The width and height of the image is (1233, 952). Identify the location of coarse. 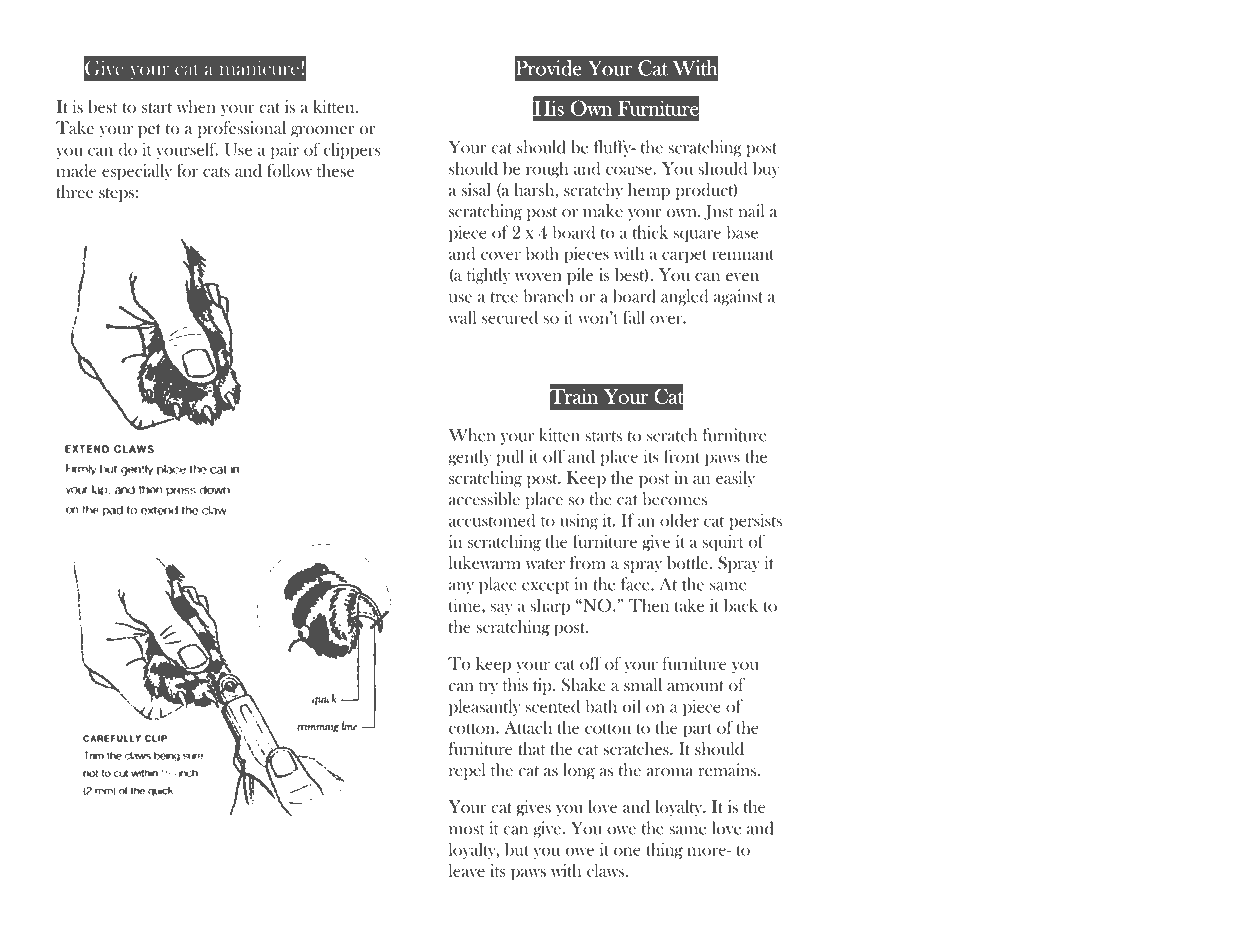
(630, 170).
